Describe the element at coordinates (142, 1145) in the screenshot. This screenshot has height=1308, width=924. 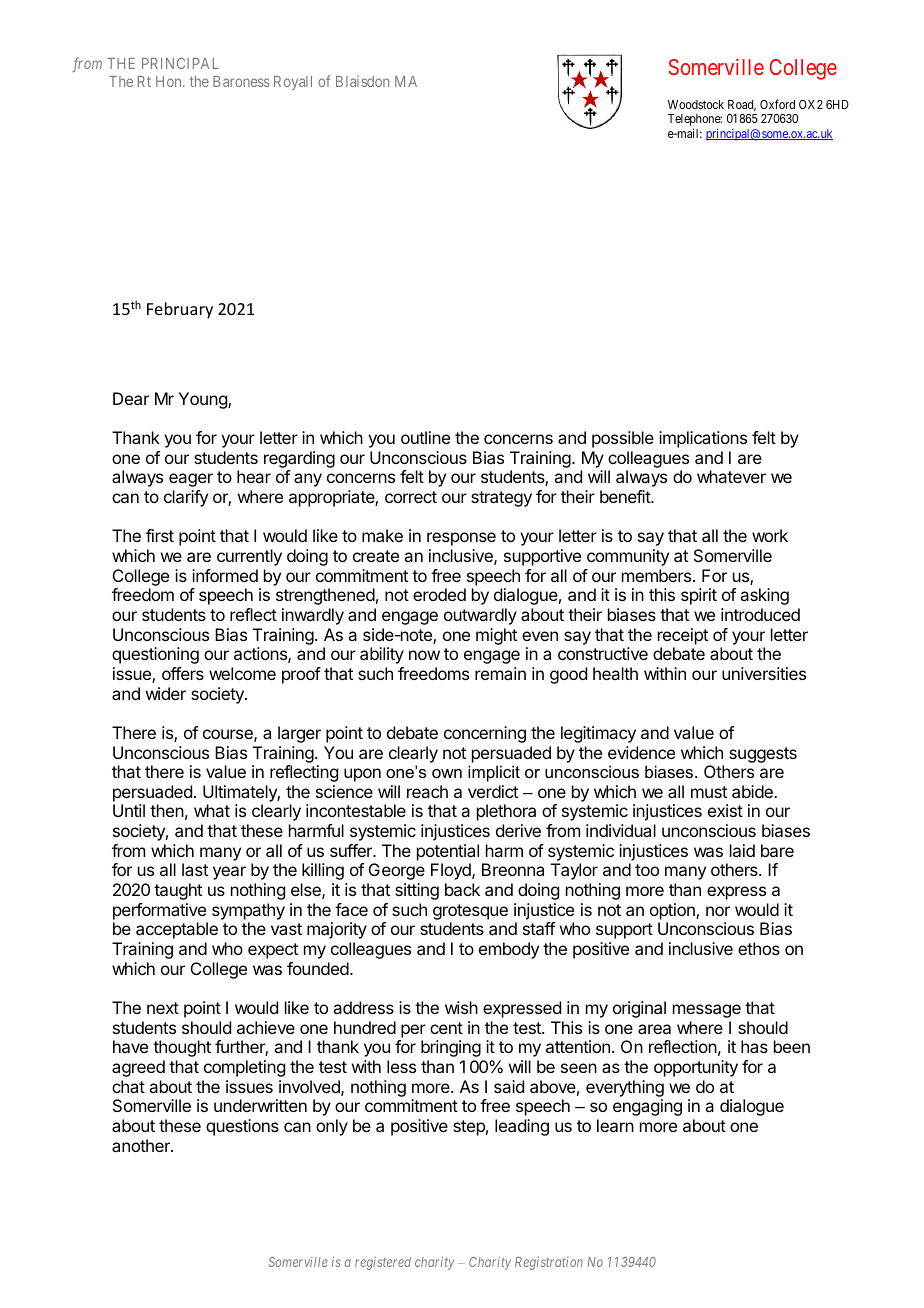
I see `another` at that location.
